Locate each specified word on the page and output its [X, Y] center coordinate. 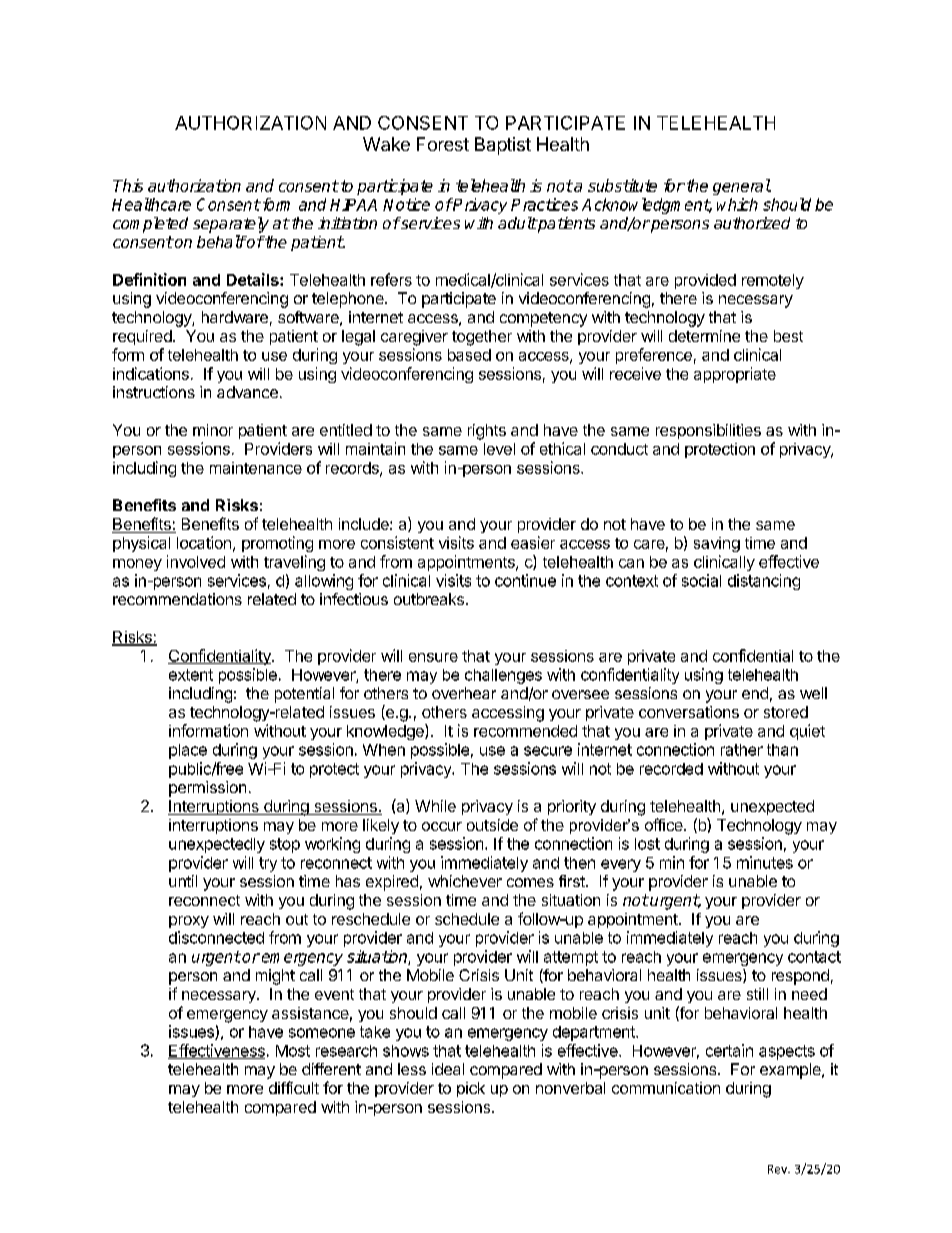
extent [191, 675]
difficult [294, 1087]
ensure [433, 657]
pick [471, 1089]
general [742, 187]
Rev [779, 1169]
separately [231, 225]
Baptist [503, 146]
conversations [689, 712]
